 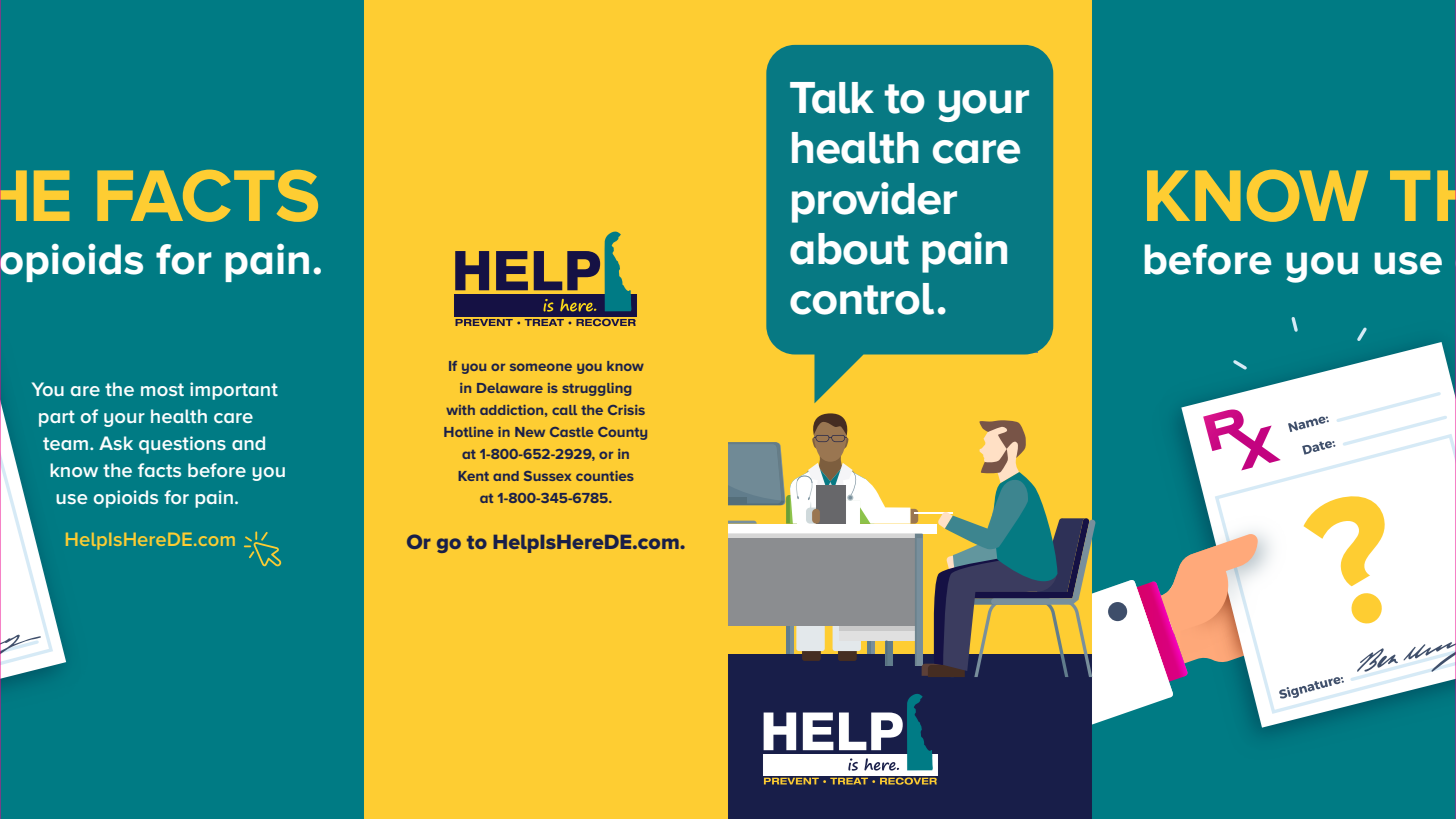 I want to click on someone, so click(x=541, y=367).
